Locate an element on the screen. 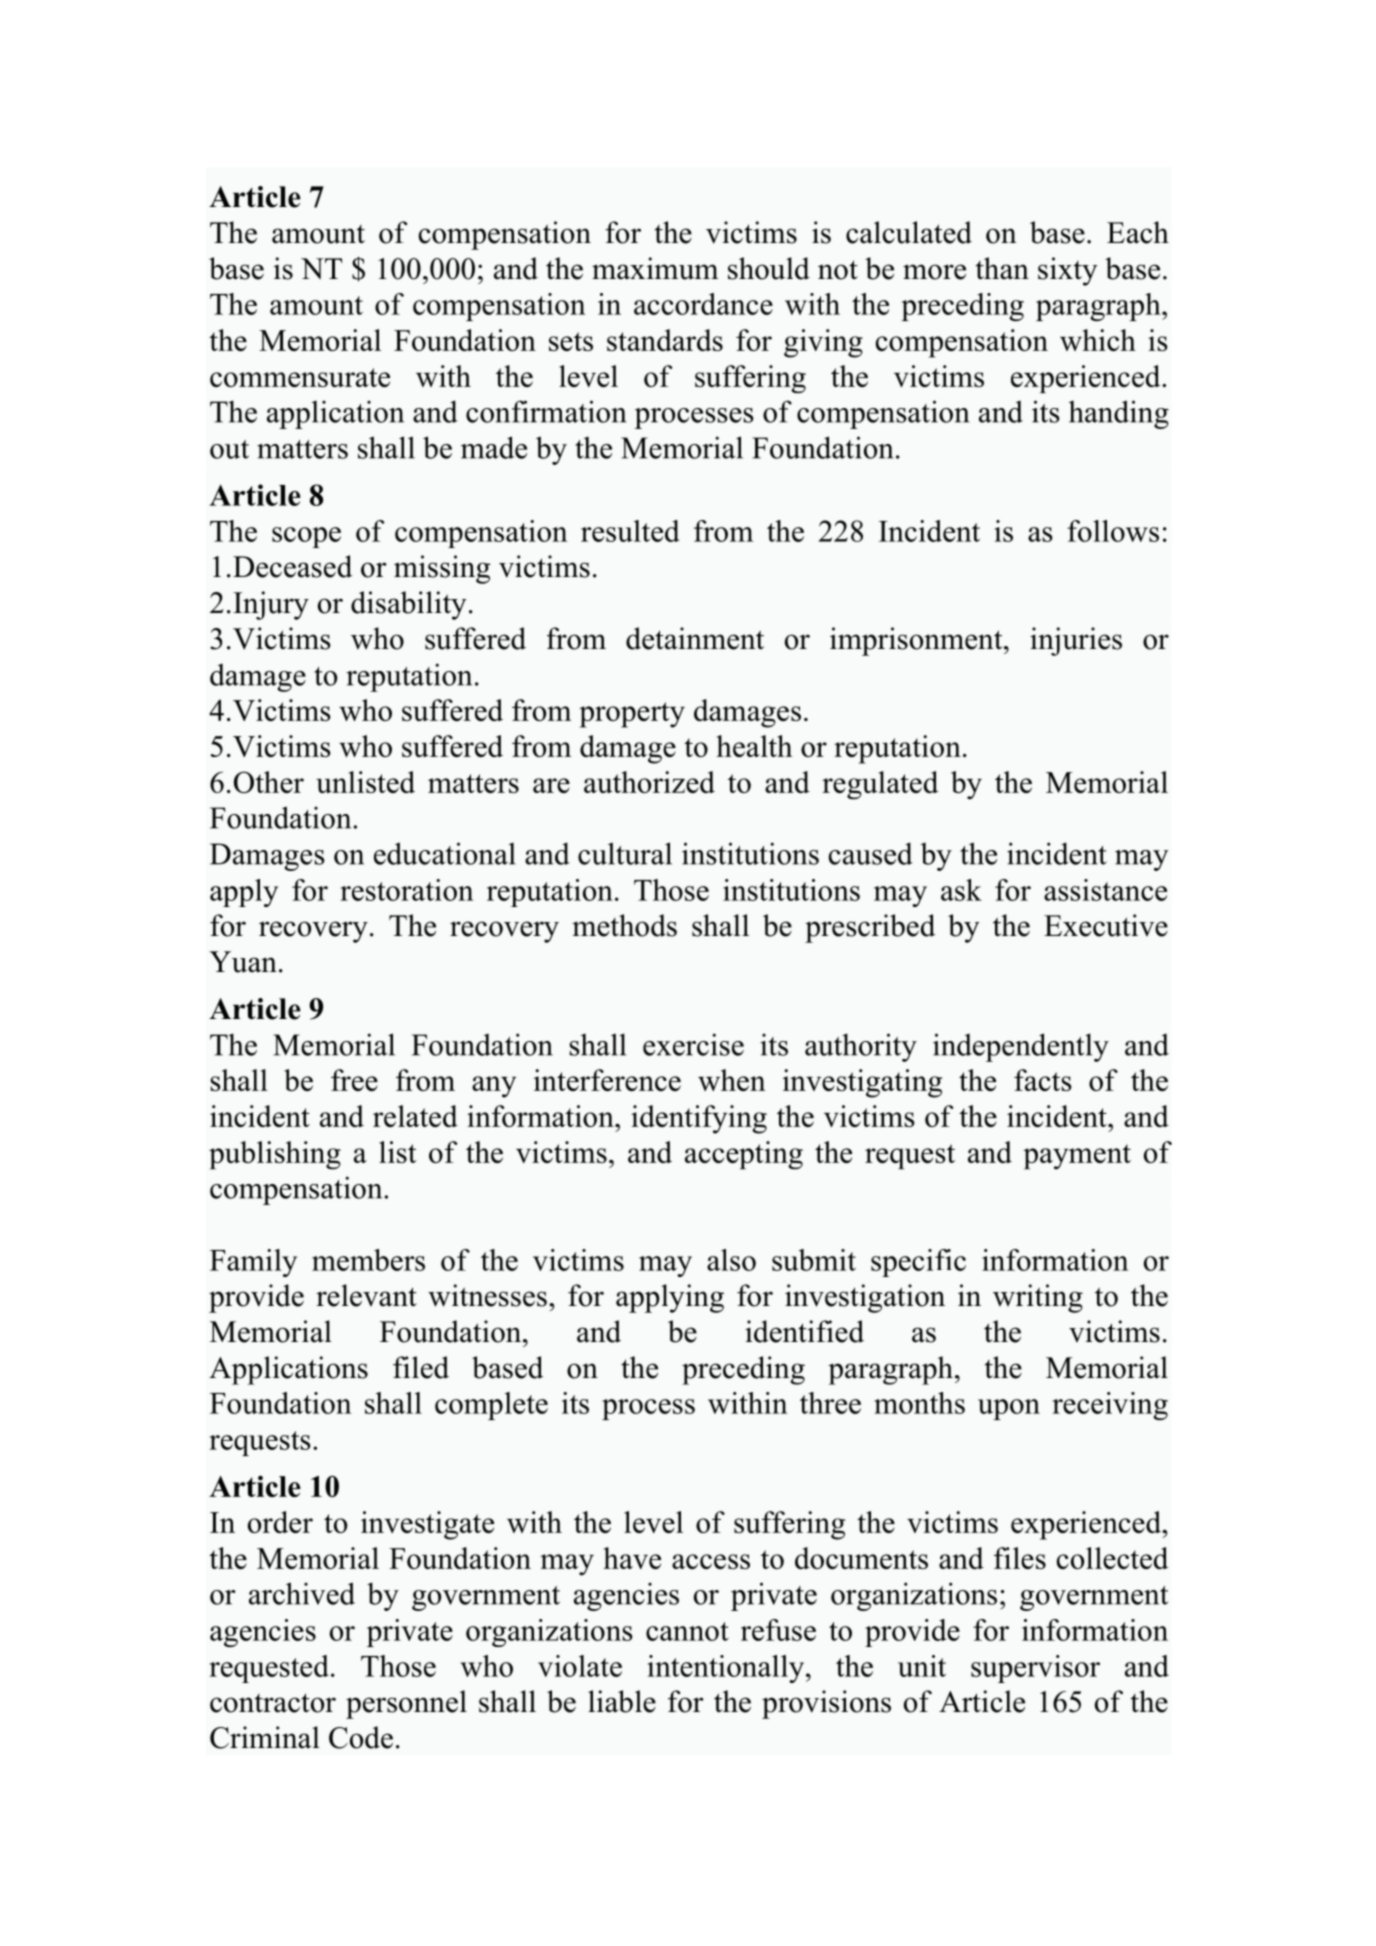 This screenshot has width=1376, height=1946. maximum is located at coordinates (655, 268).
